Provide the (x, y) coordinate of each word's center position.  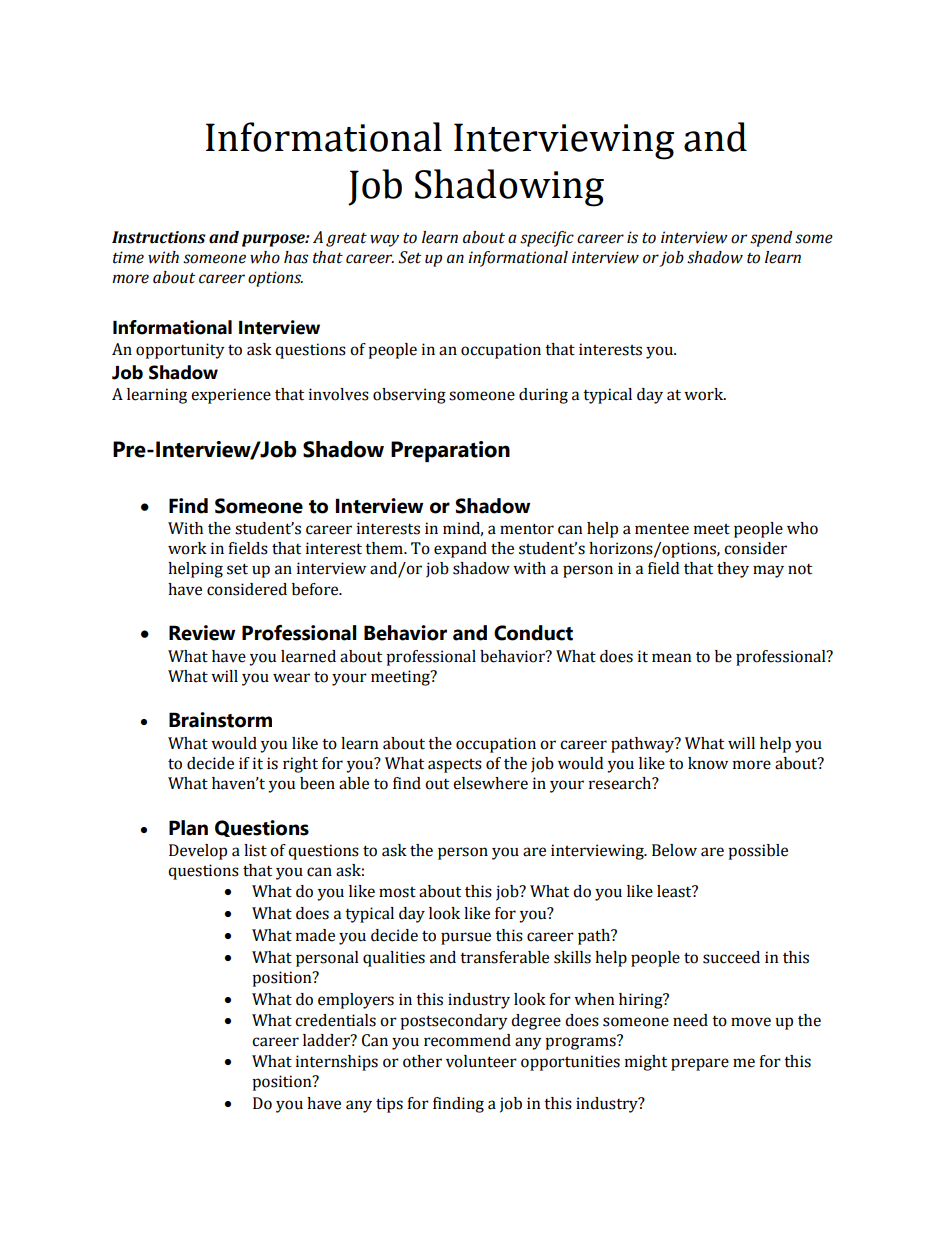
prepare (700, 1064)
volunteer (481, 1061)
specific (547, 239)
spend (771, 239)
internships (337, 1063)
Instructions (159, 237)
